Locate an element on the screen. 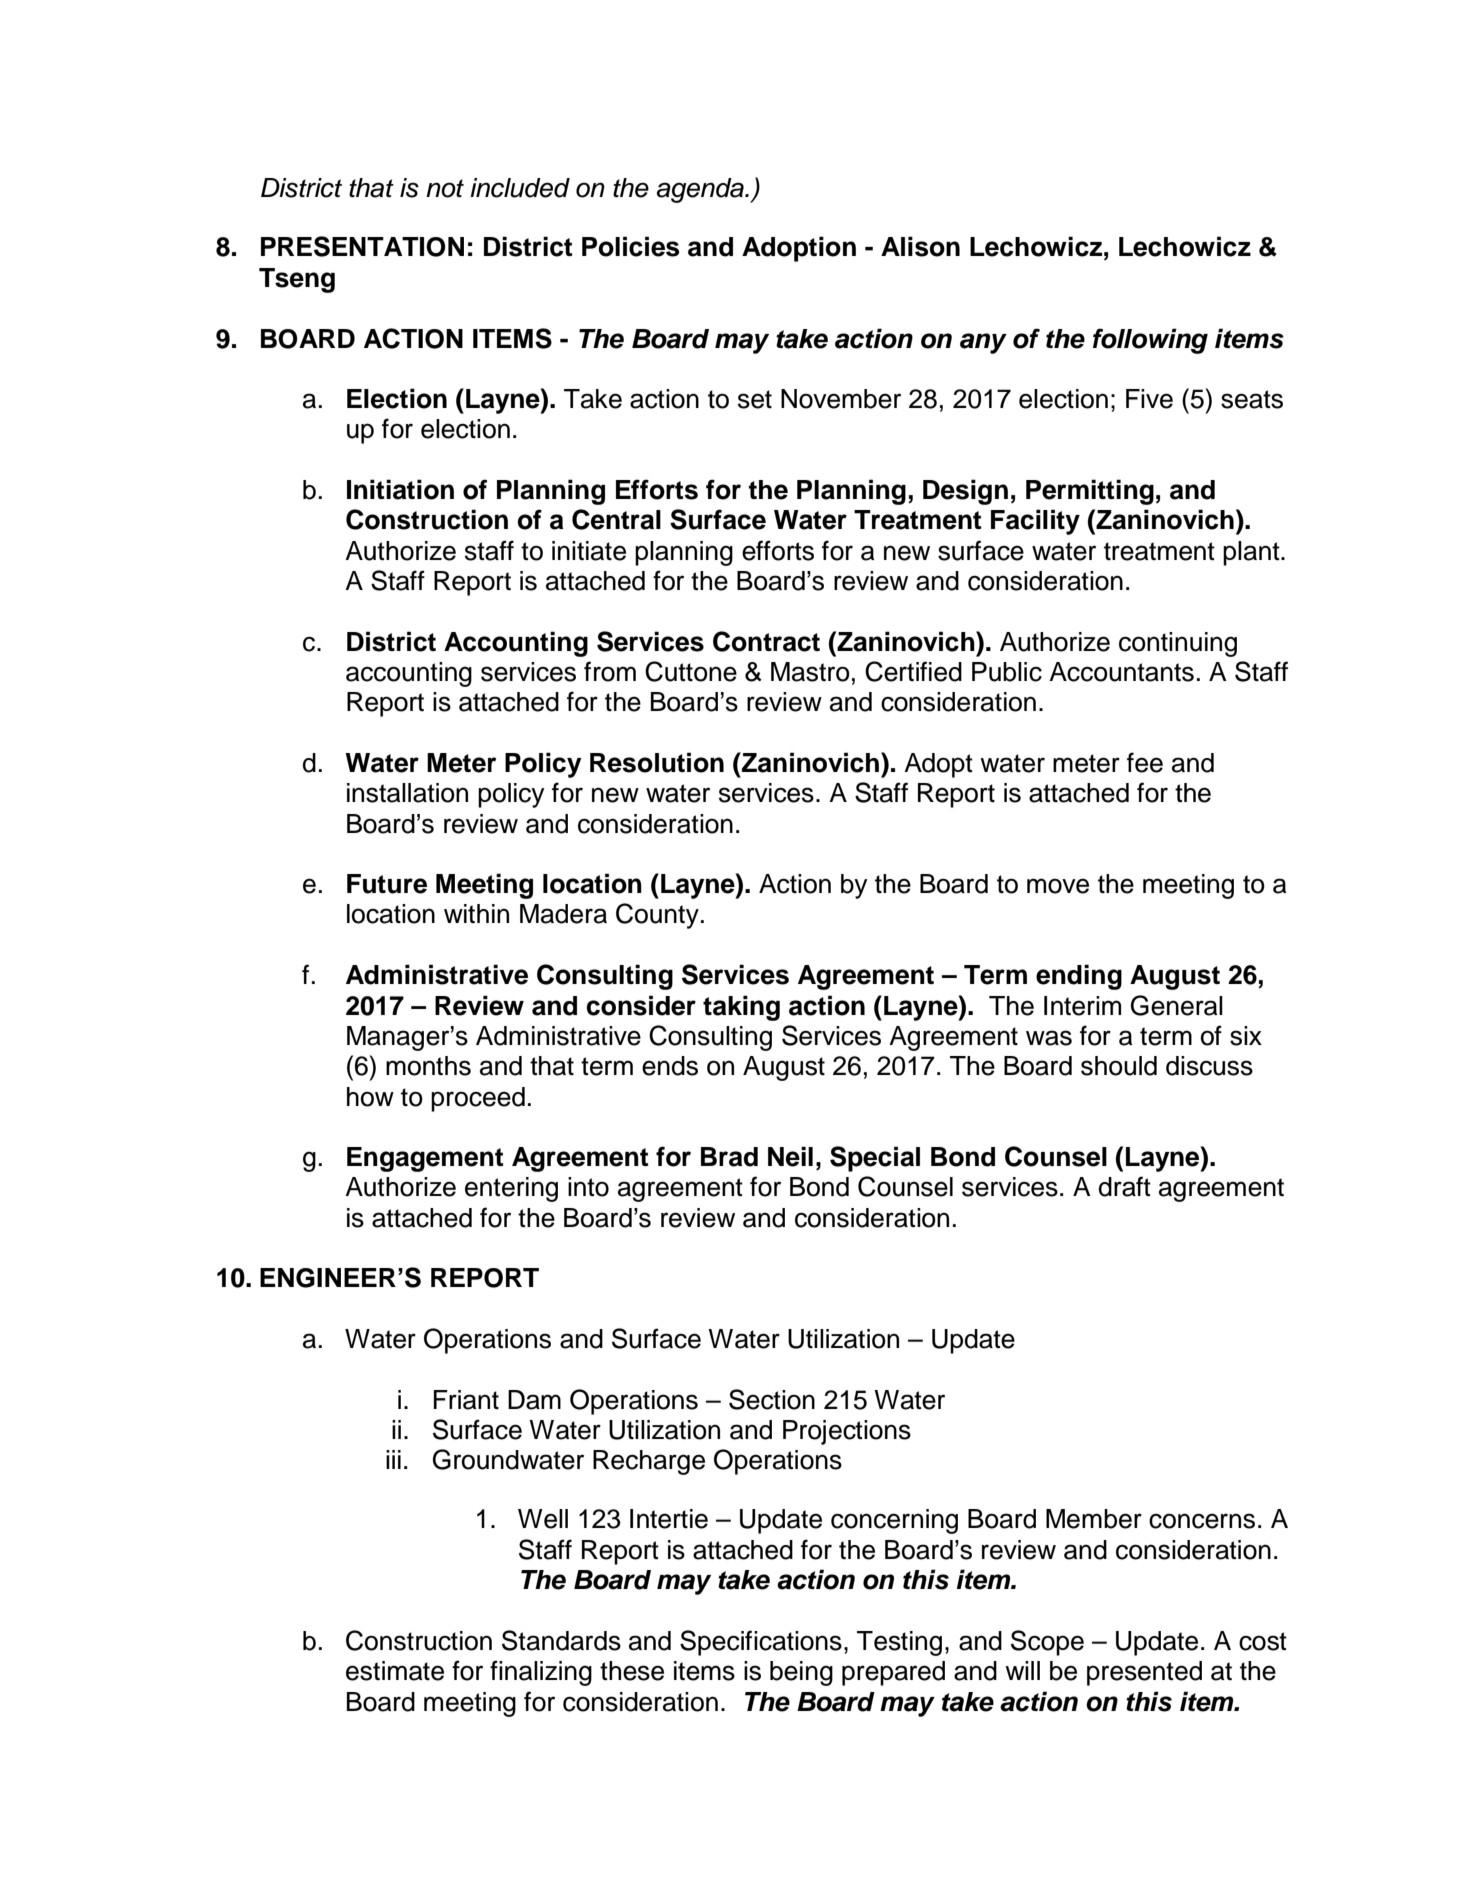 Image resolution: width=1468 pixels, height=1899 pixels. installation is located at coordinates (407, 793).
